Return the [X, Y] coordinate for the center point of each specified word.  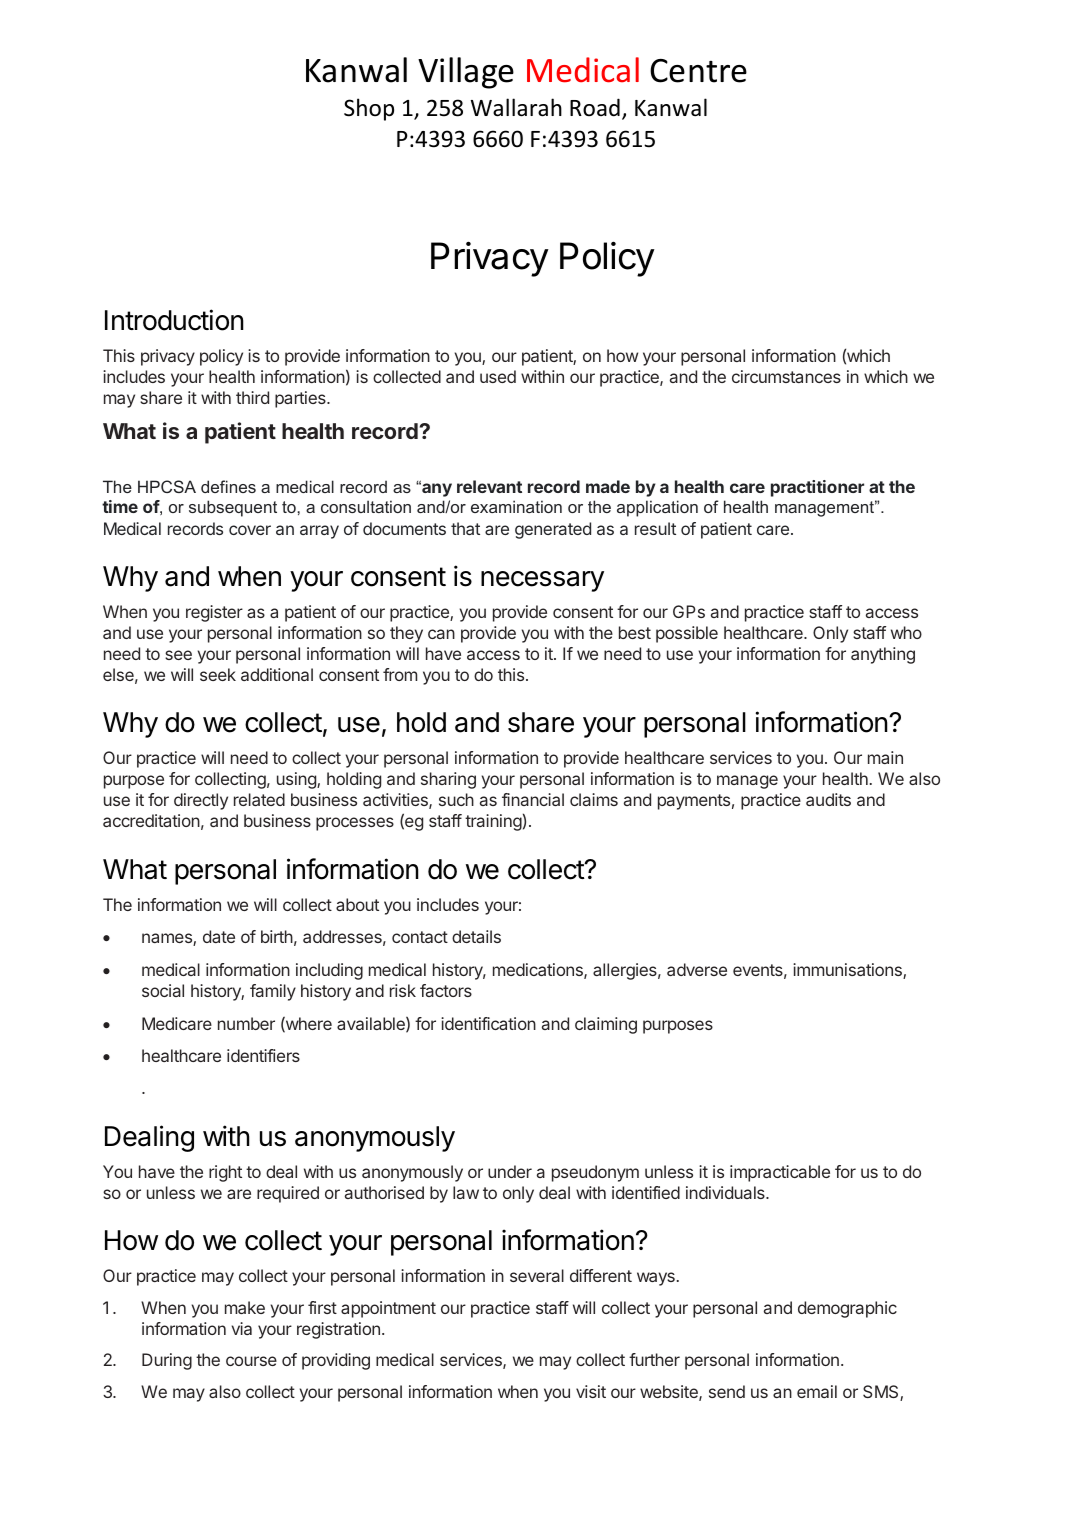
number [246, 1023]
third [252, 397]
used [498, 376]
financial [533, 799]
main [885, 757]
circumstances [786, 376]
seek [218, 674]
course [251, 1361]
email [817, 1391]
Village [466, 73]
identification [488, 1023]
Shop [369, 109]
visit [591, 1391]
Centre [698, 71]
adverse [697, 969]
